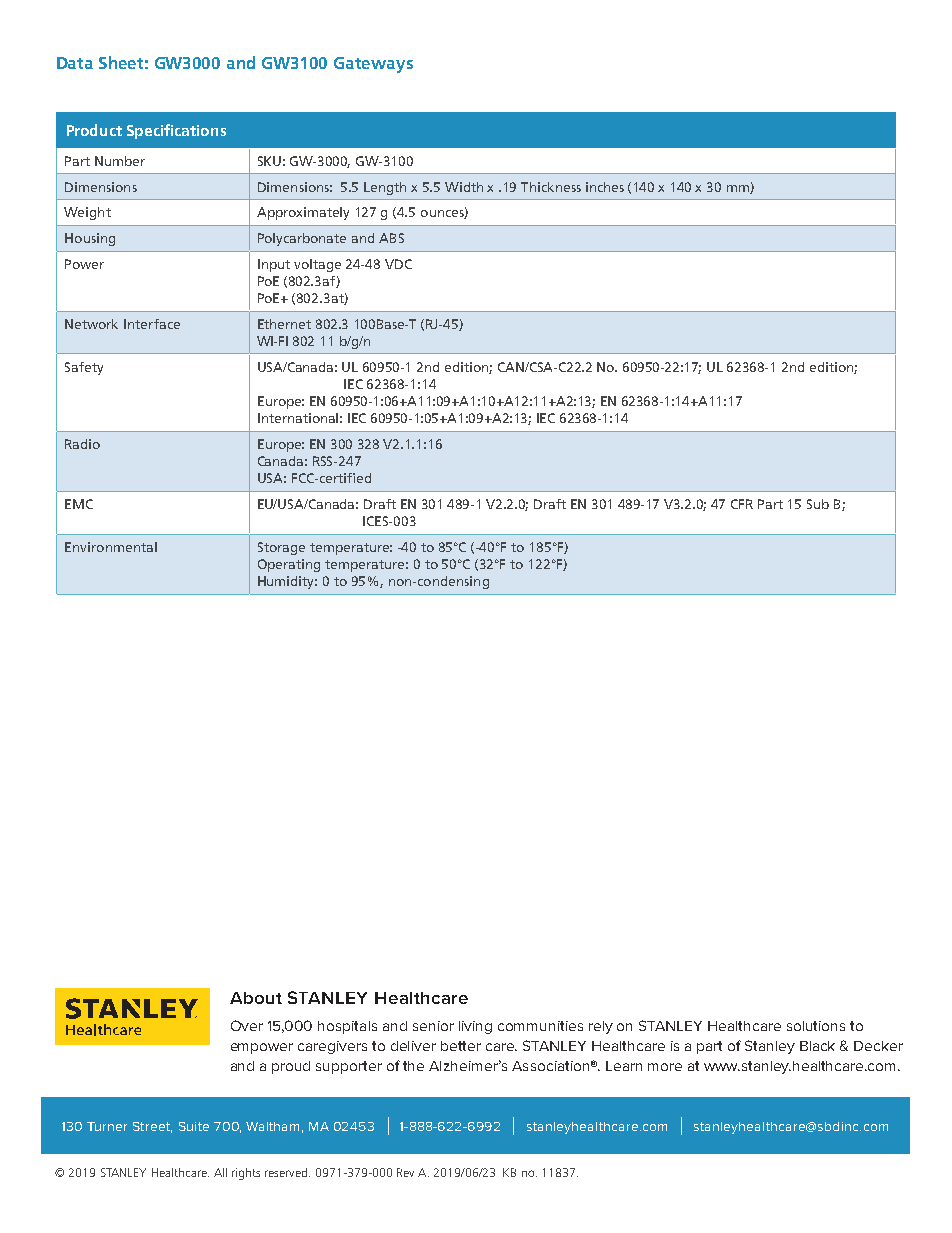 This page has width=952, height=1233. Describe the element at coordinates (289, 565) in the page. I see `Operating` at that location.
